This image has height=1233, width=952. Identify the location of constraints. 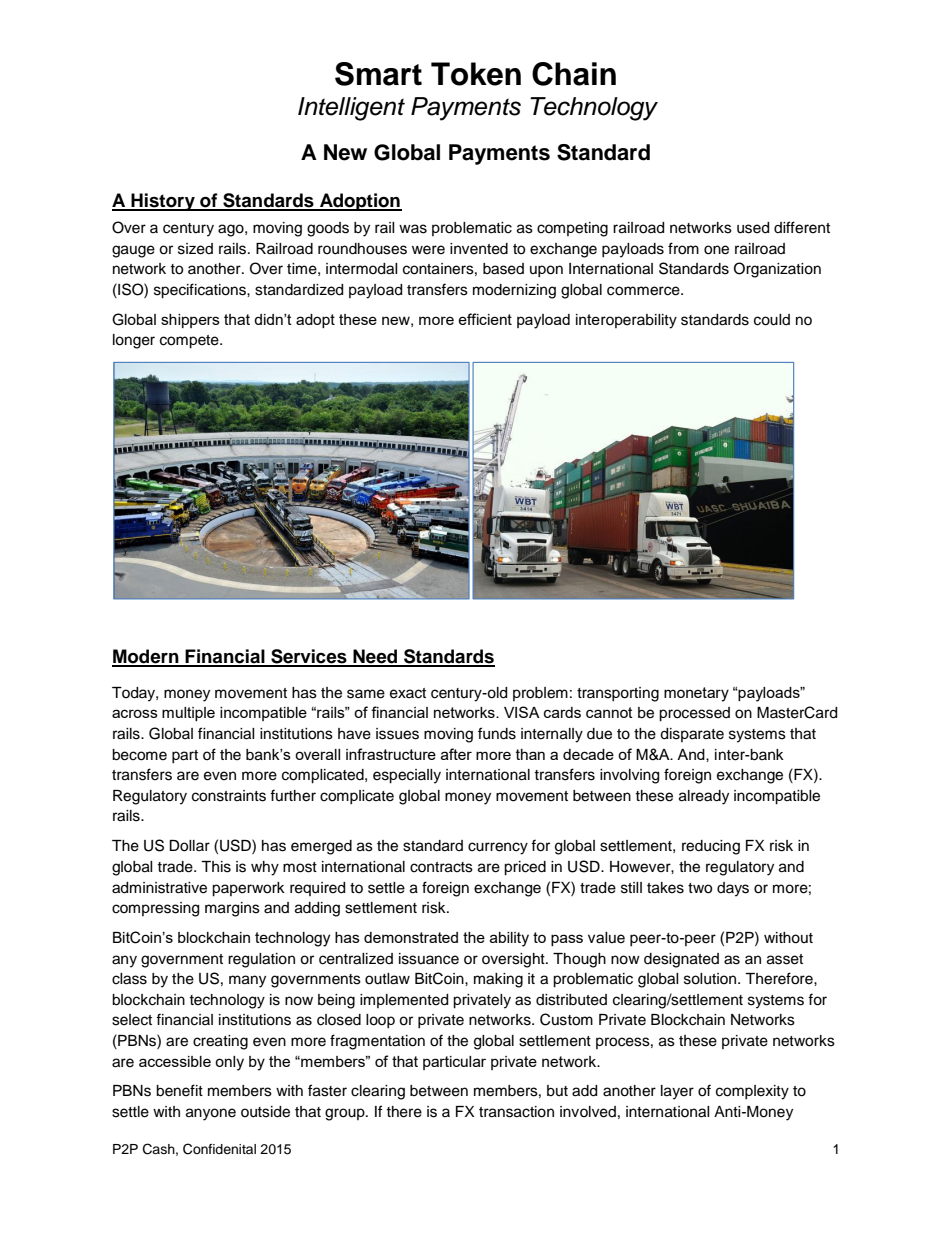
(229, 796).
